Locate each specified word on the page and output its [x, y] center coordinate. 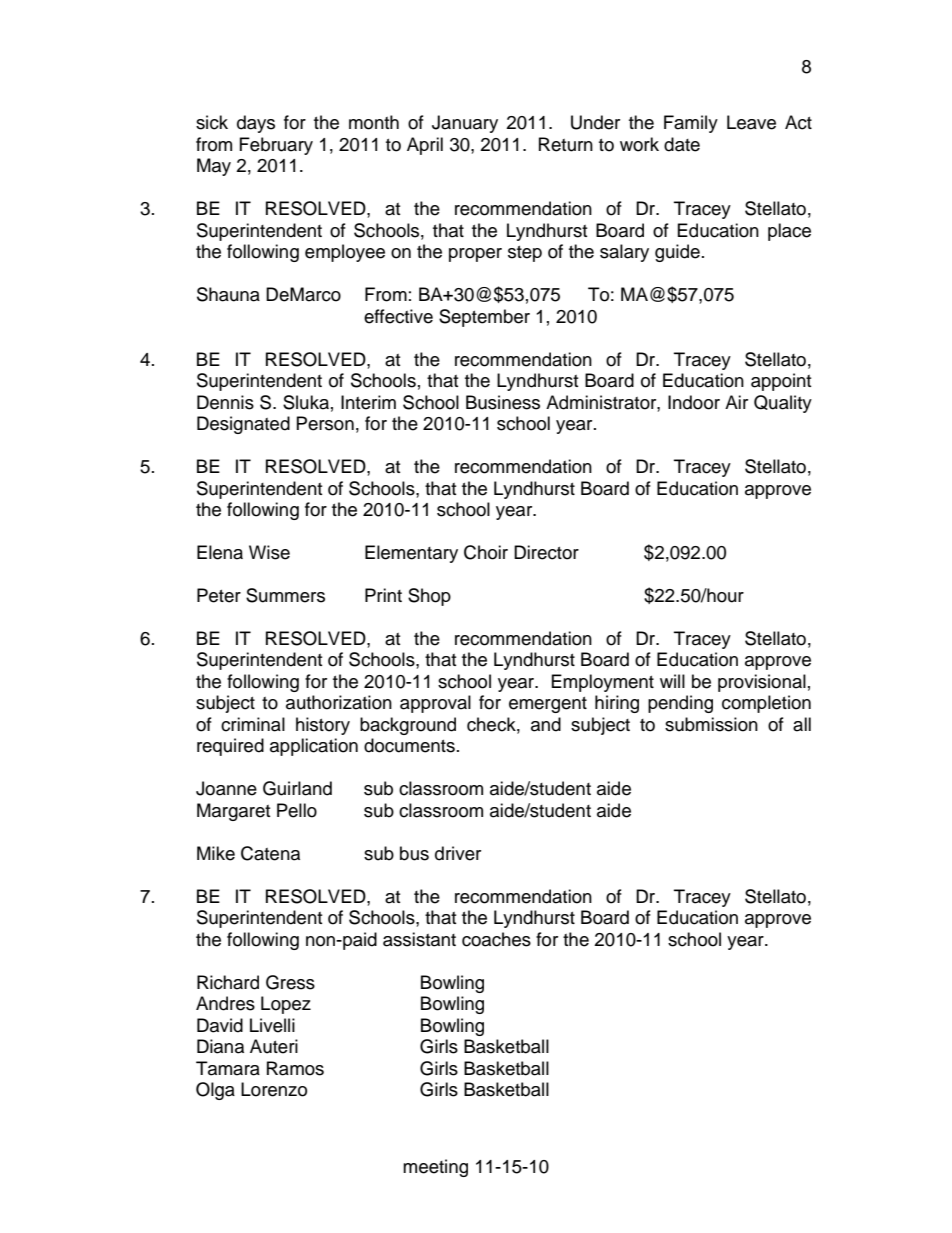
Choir [486, 552]
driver [458, 853]
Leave [751, 122]
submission [711, 724]
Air [736, 402]
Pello [297, 810]
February [276, 146]
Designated [243, 425]
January [465, 124]
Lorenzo [274, 1089]
